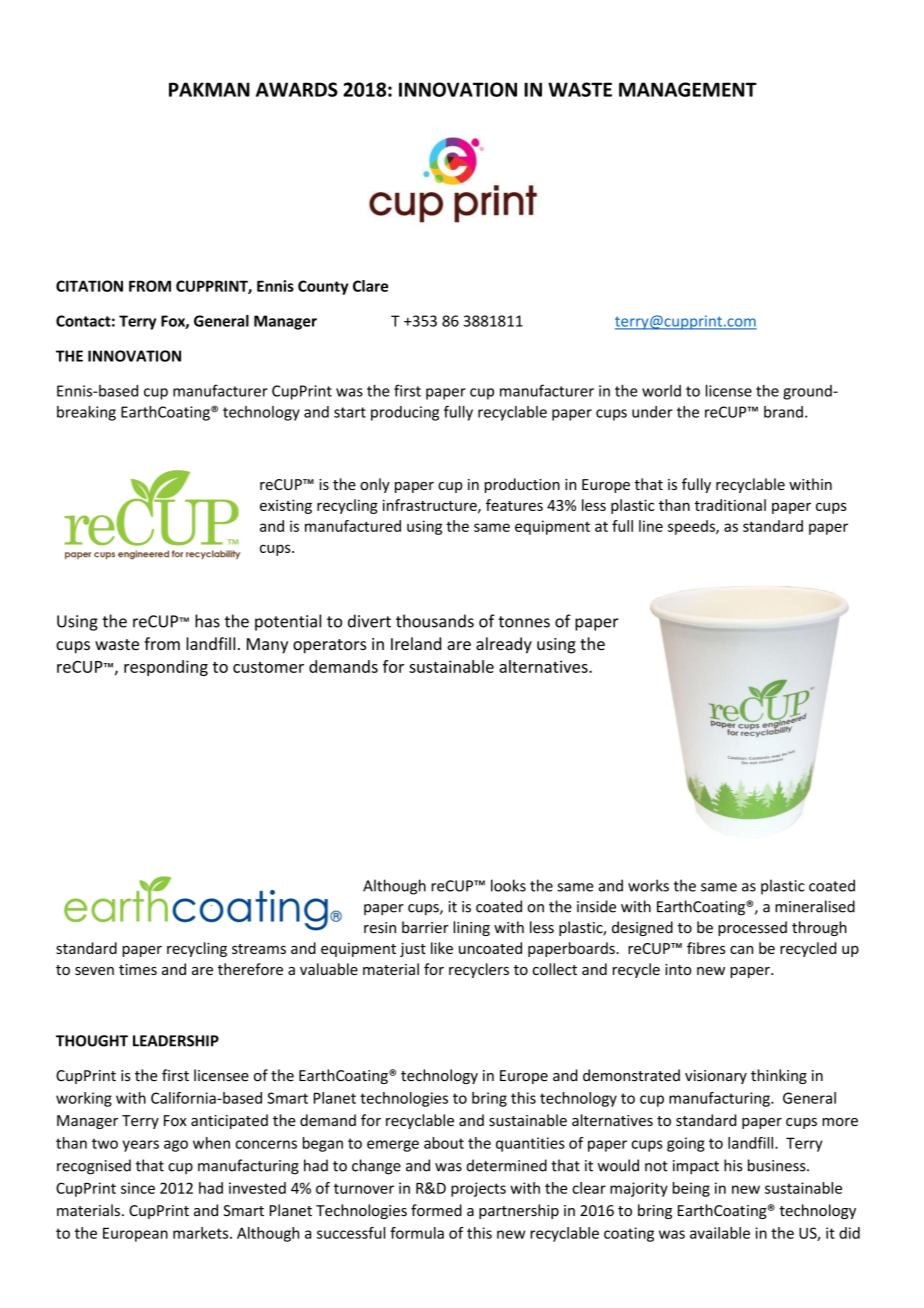 This image has height=1308, width=924. I want to click on brand, so click(783, 412).
